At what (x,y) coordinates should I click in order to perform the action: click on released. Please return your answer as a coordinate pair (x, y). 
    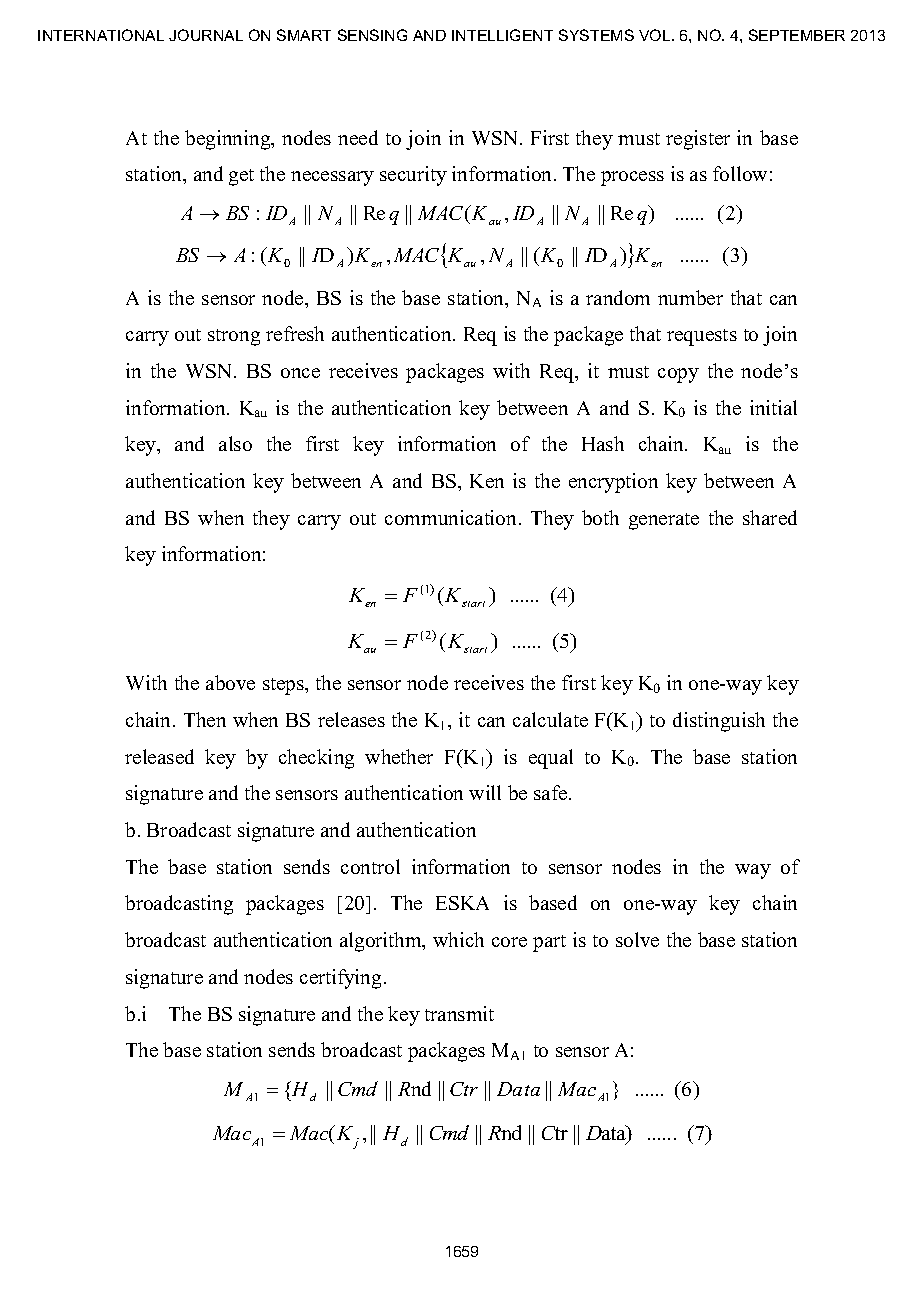
    Looking at the image, I should click on (159, 756).
